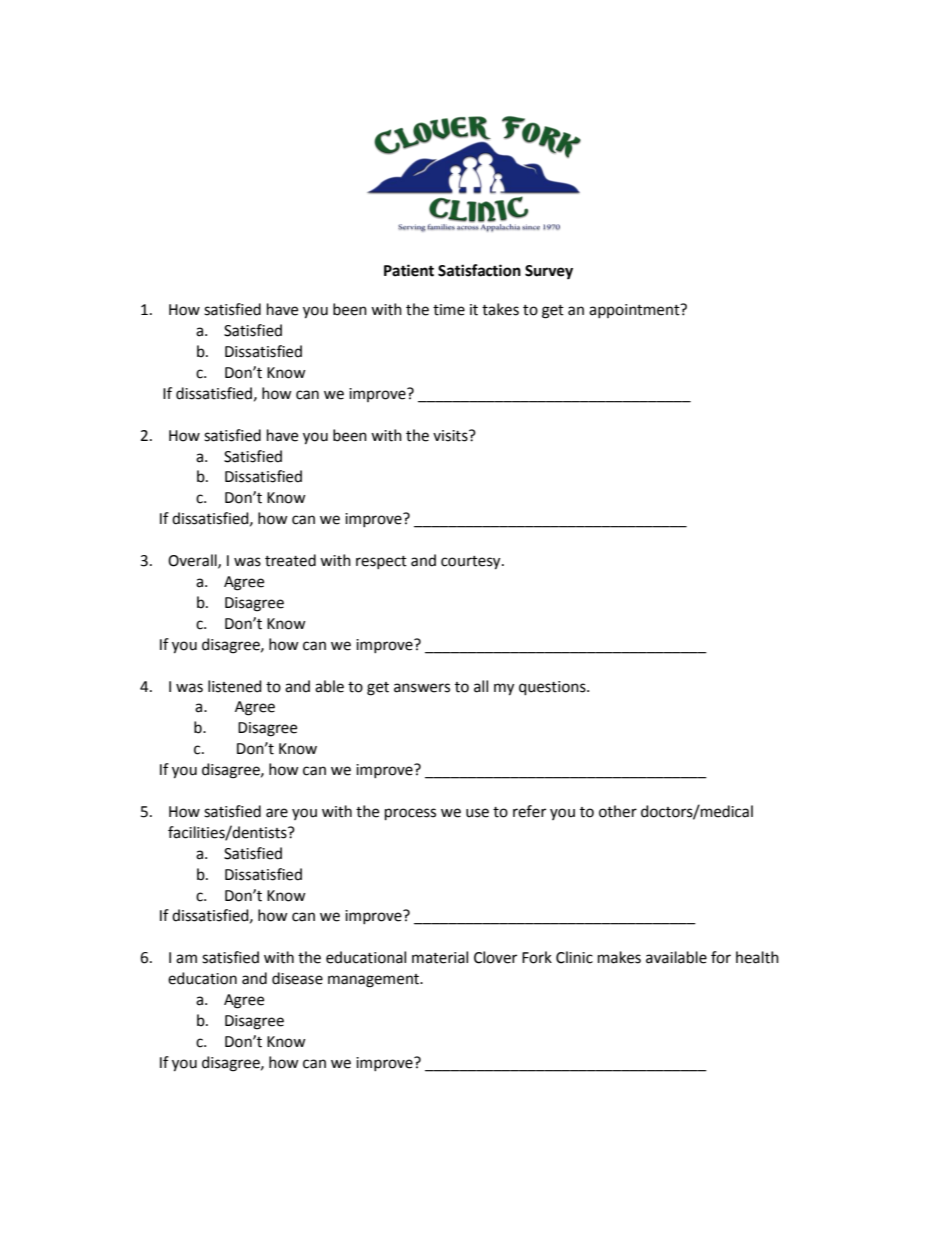 This page has height=1233, width=952. What do you see at coordinates (553, 688) in the page?
I see `questions` at bounding box center [553, 688].
